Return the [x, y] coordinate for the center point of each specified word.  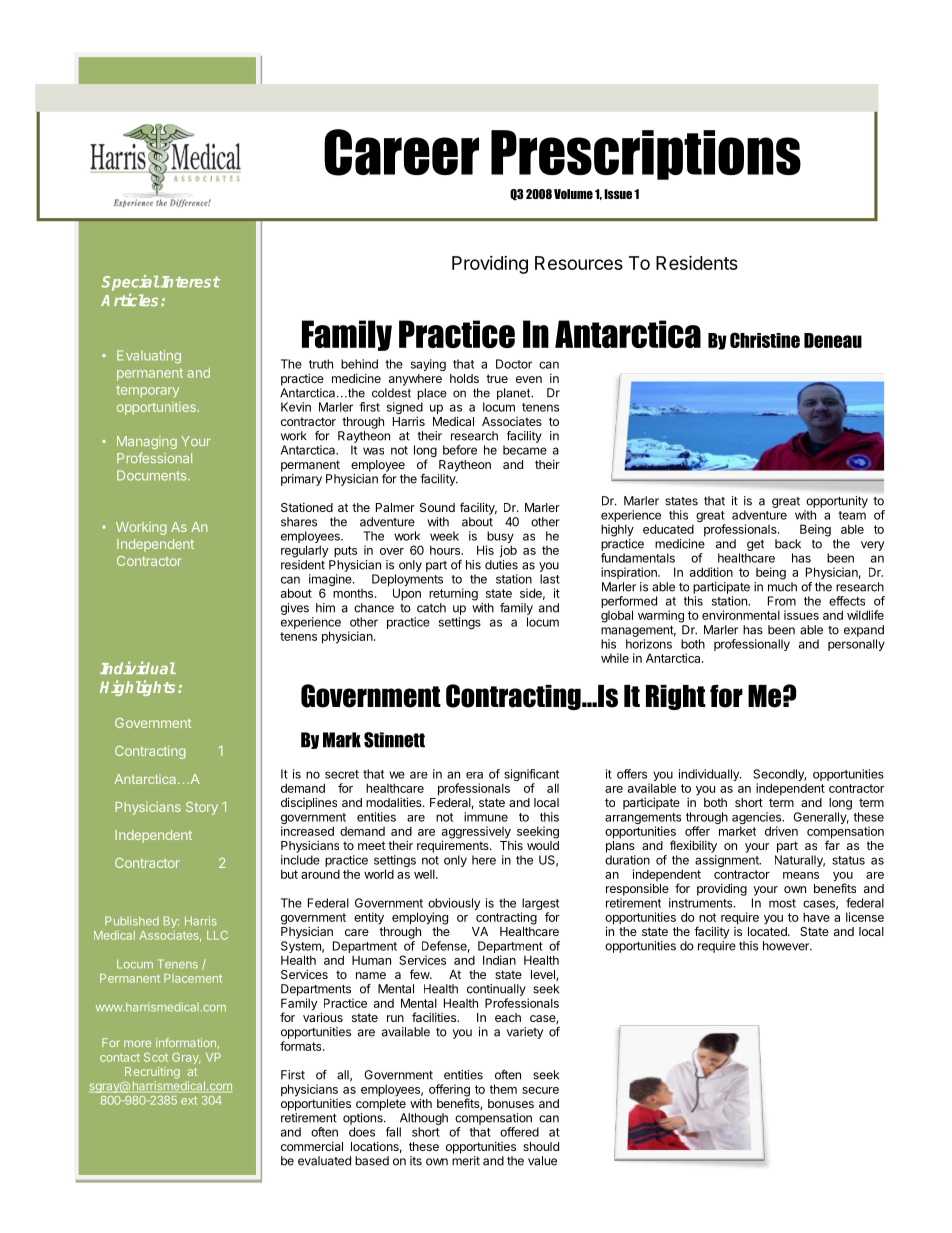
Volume [573, 194]
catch [431, 608]
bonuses [511, 1103]
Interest [189, 282]
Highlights [139, 688]
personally [856, 645]
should [541, 1146]
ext [189, 1100]
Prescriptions [646, 155]
